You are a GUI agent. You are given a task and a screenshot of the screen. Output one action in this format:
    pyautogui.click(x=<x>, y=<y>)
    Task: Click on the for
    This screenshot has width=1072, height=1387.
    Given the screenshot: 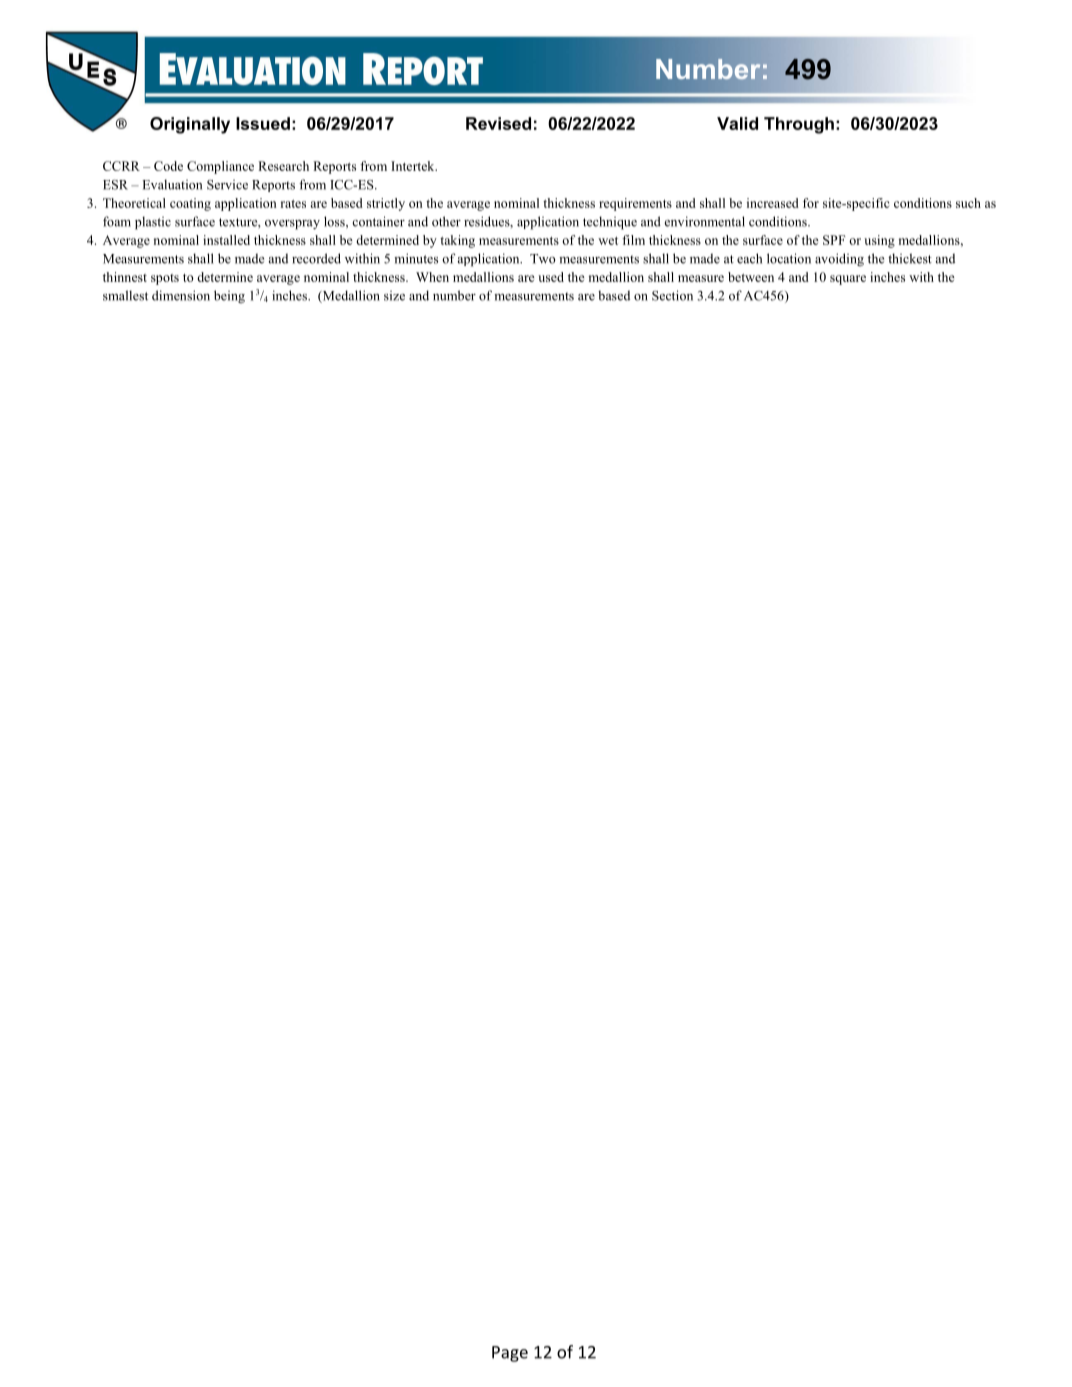 What is the action you would take?
    pyautogui.click(x=811, y=203)
